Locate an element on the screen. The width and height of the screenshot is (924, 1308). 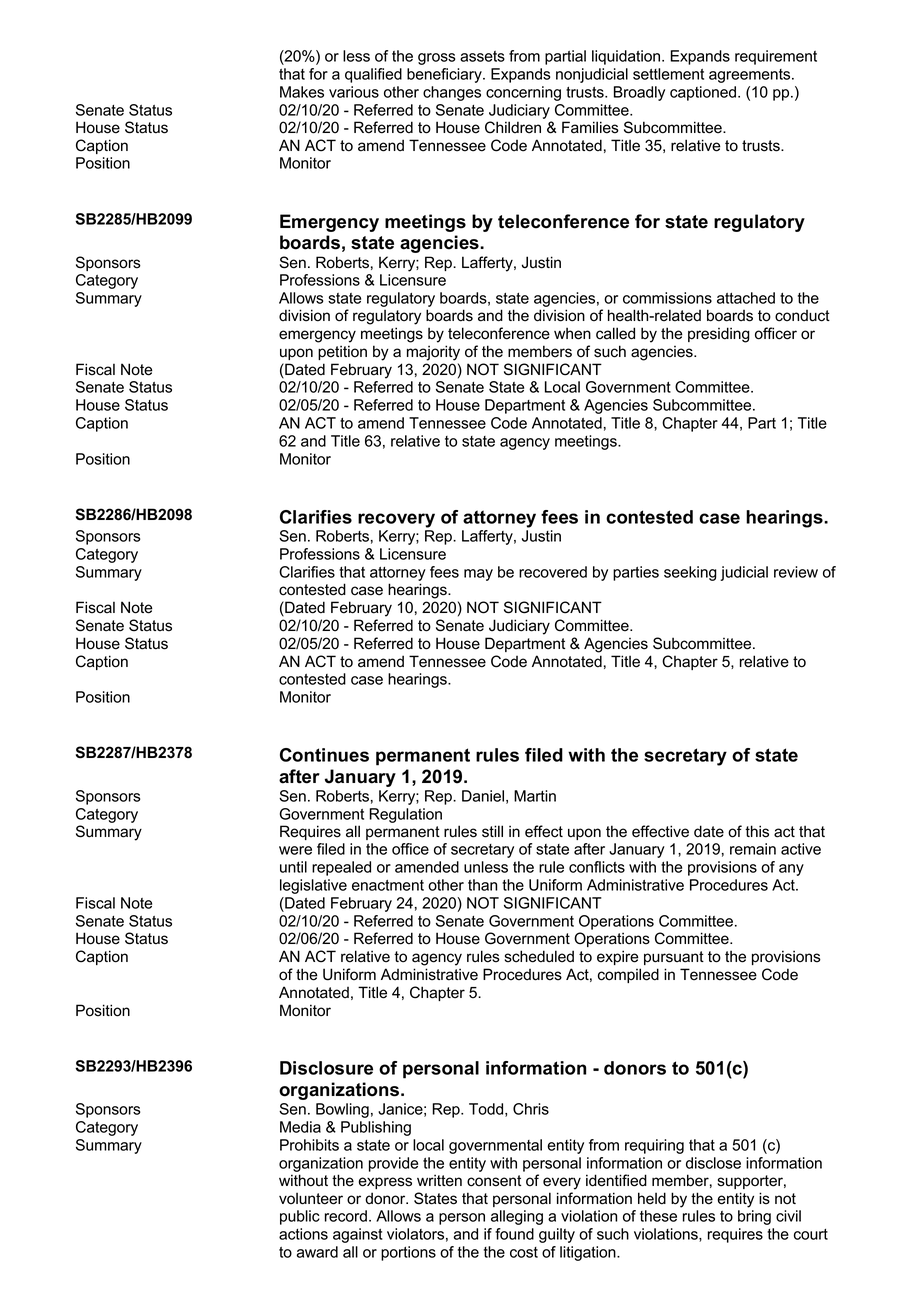
guilty is located at coordinates (557, 1235).
